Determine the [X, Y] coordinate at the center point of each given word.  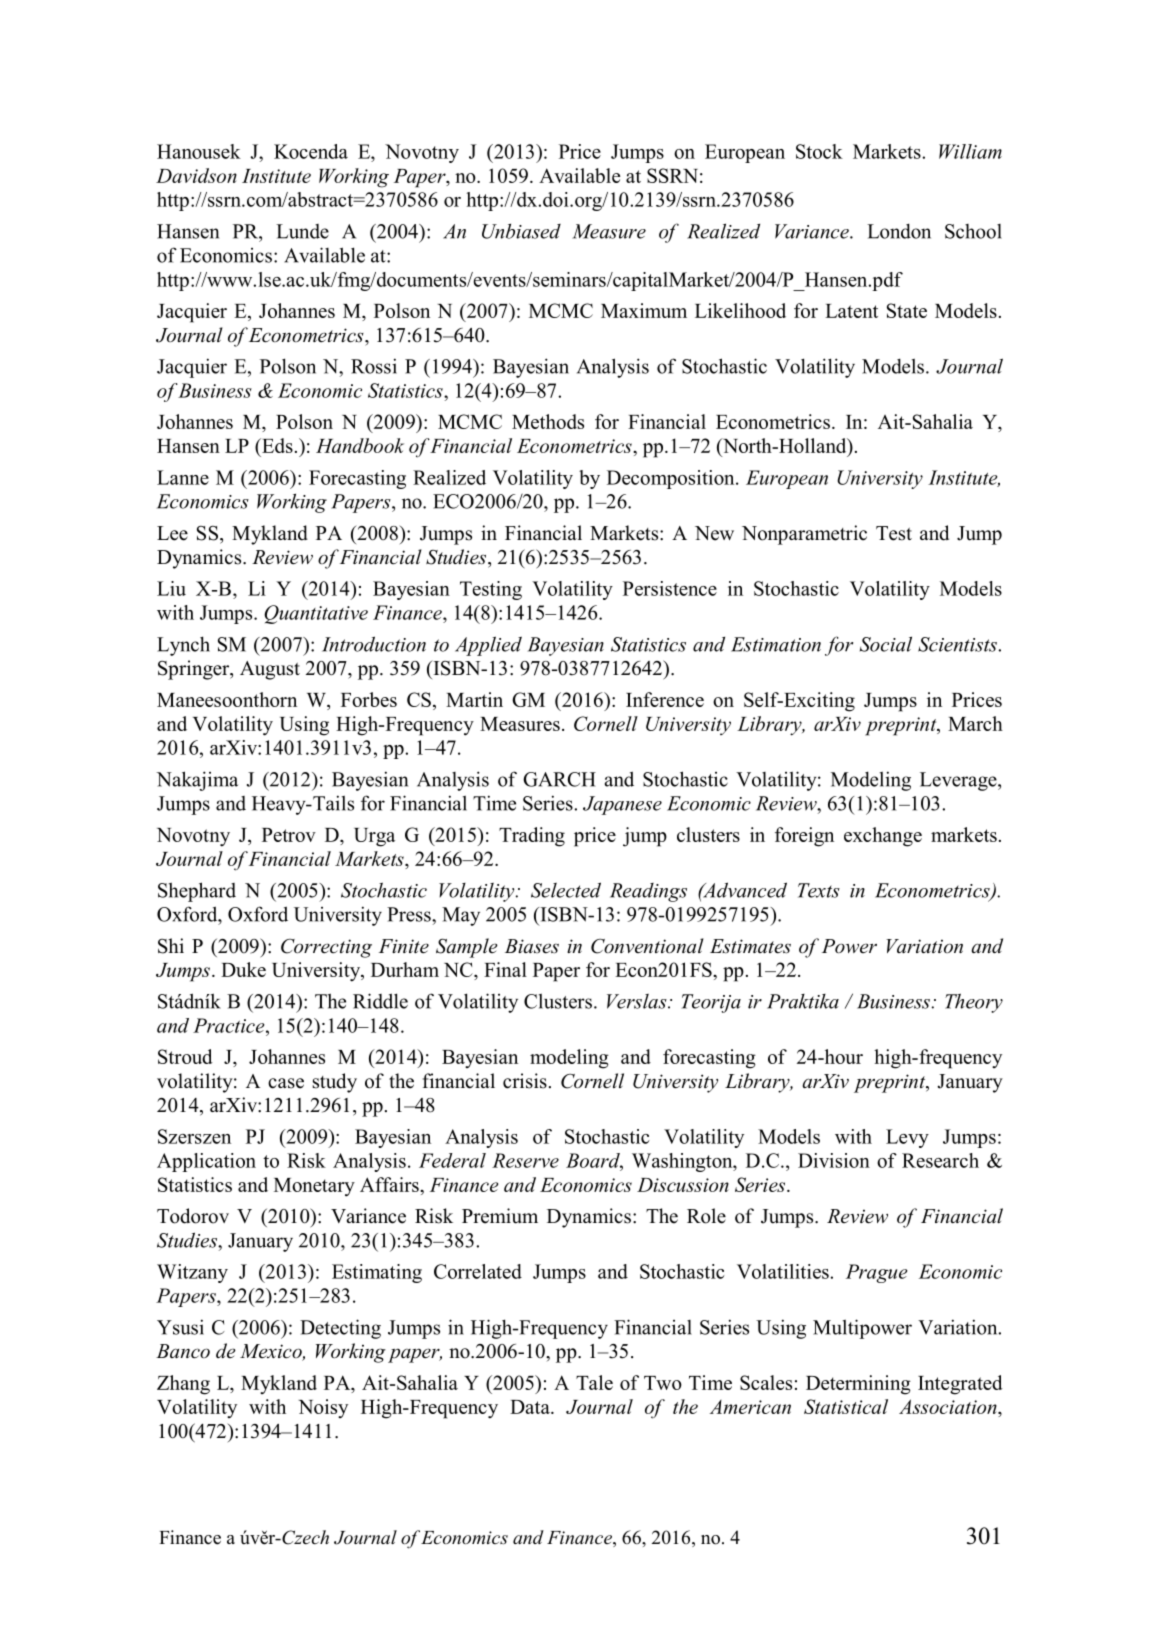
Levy [907, 1138]
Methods [548, 421]
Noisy [323, 1408]
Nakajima [197, 781]
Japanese [622, 805]
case [286, 1083]
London [899, 231]
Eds [276, 445]
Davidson [196, 175]
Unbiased [521, 231]
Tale [594, 1382]
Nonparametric [804, 535]
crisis [525, 1081]
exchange [883, 837]
